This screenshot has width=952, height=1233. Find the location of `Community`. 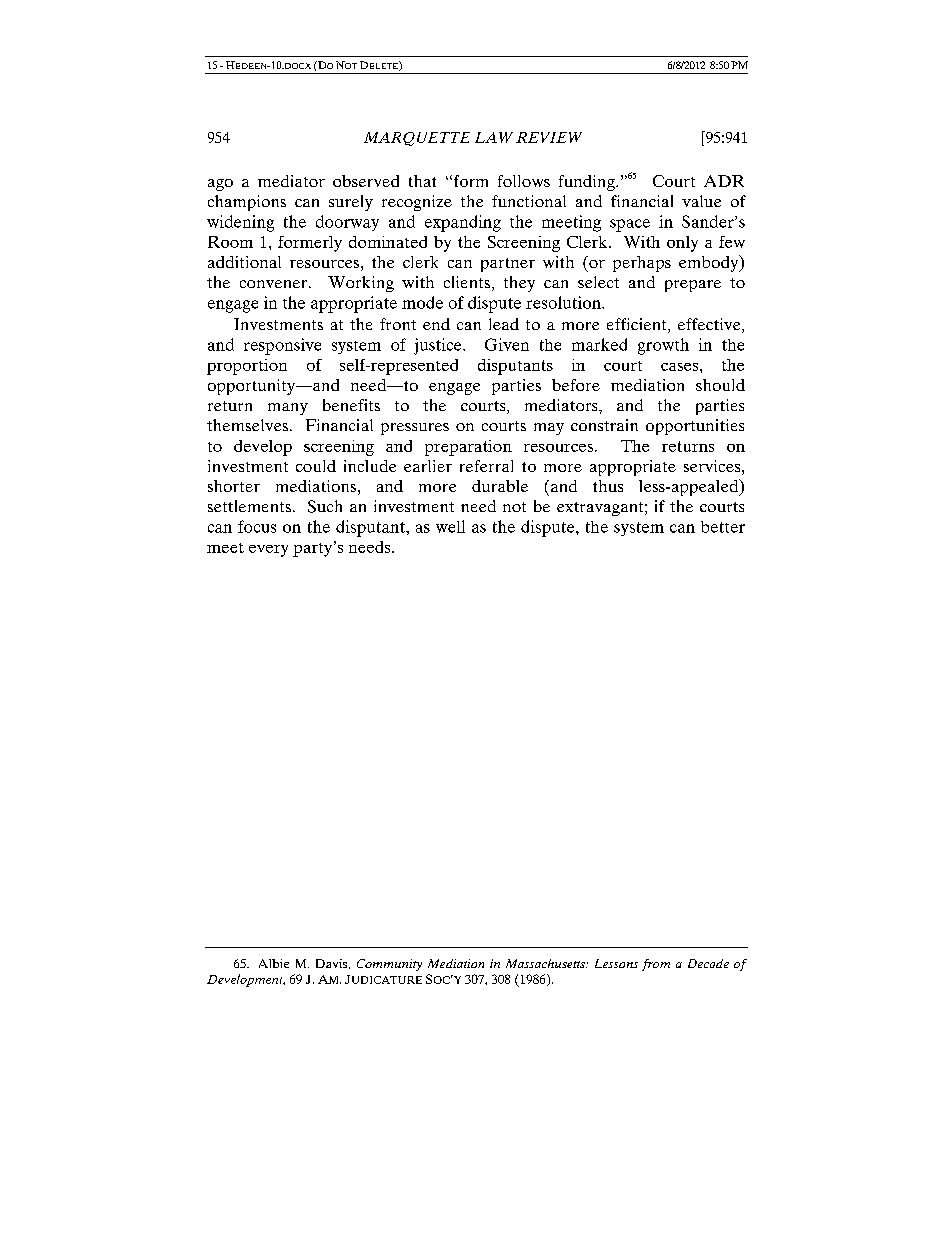

Community is located at coordinates (389, 965).
